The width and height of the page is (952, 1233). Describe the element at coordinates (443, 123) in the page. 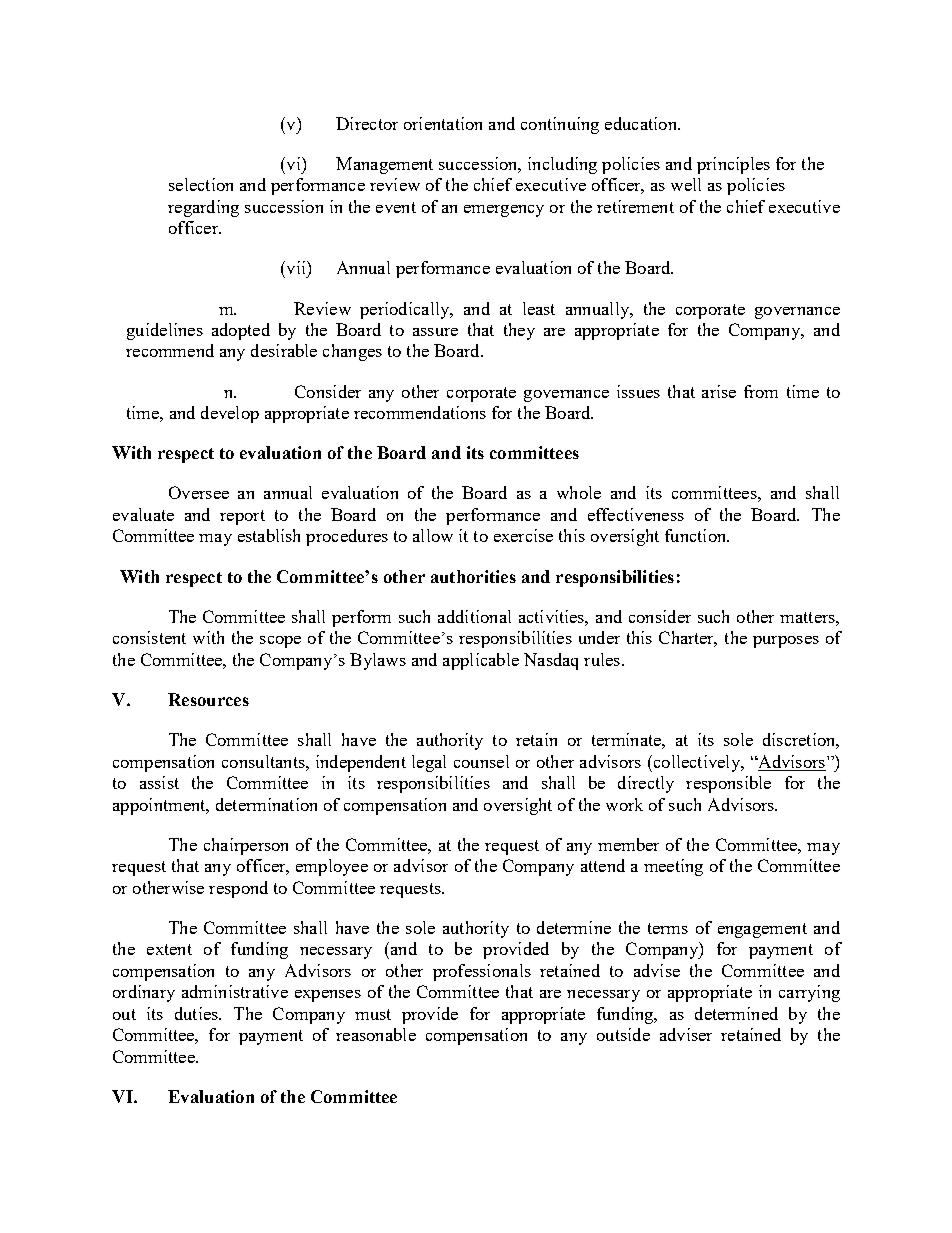

I see `orientation` at that location.
